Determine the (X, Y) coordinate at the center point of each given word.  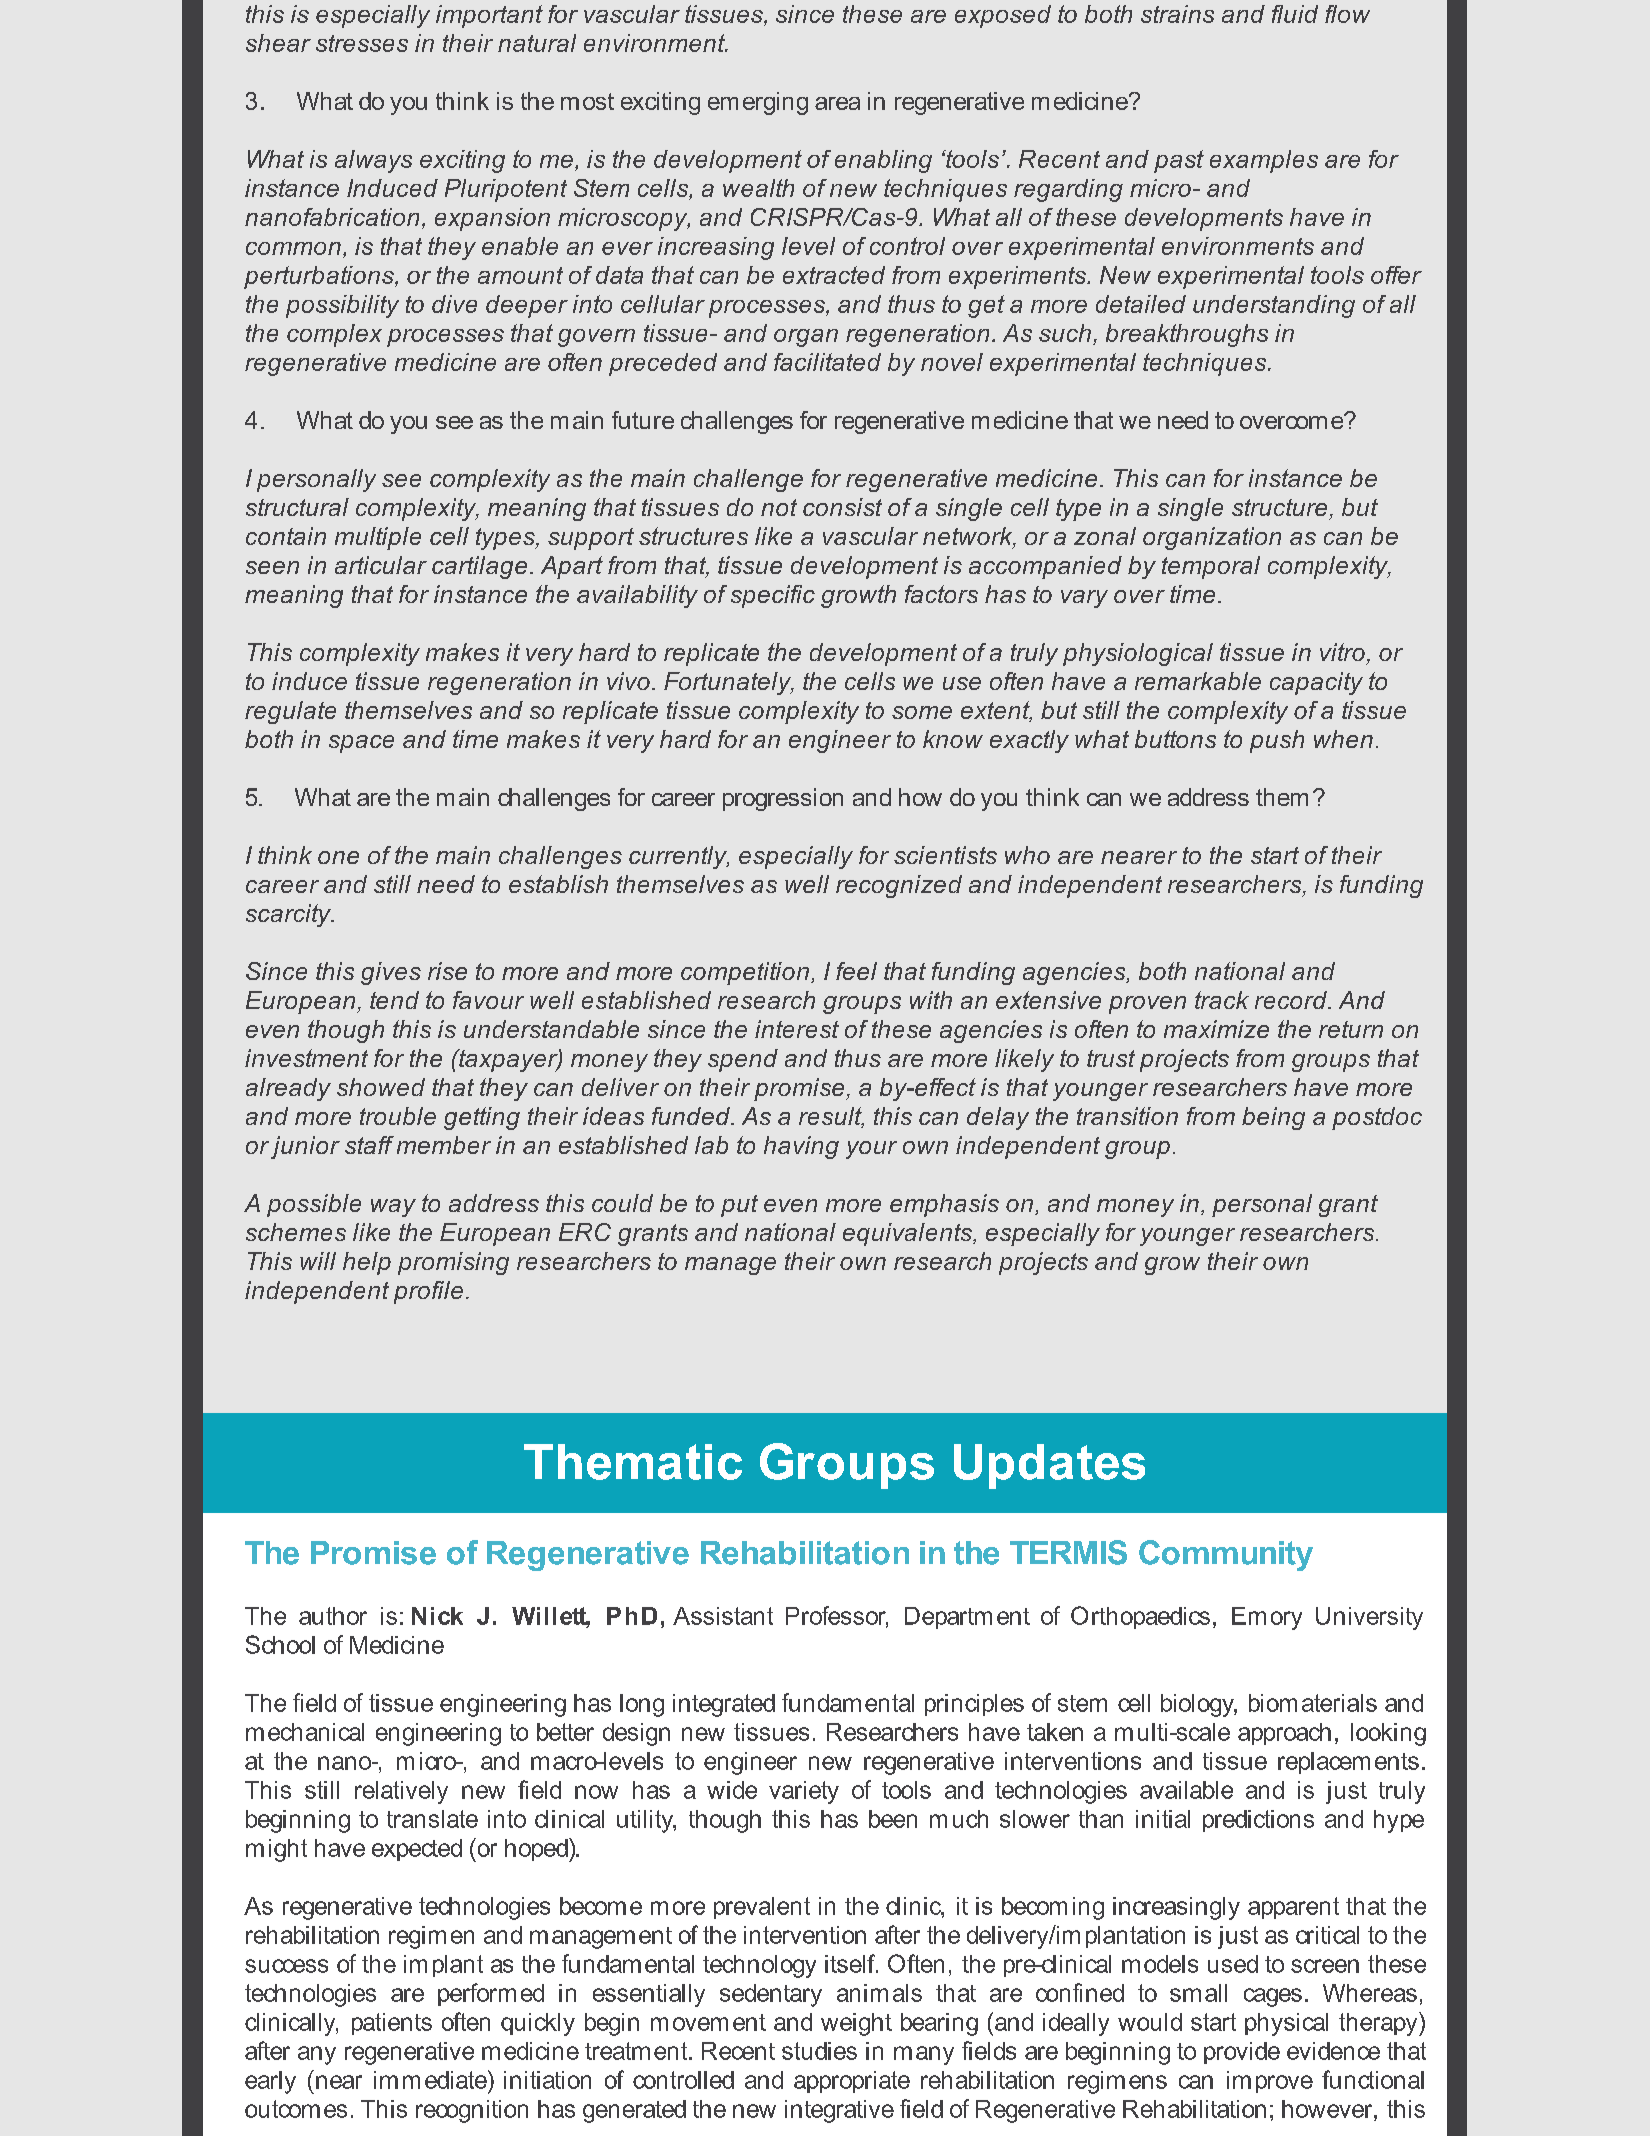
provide (1242, 2053)
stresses (362, 43)
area (837, 103)
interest (797, 1029)
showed (381, 1087)
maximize (1216, 1029)
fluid (1295, 14)
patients (392, 2024)
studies (819, 2051)
